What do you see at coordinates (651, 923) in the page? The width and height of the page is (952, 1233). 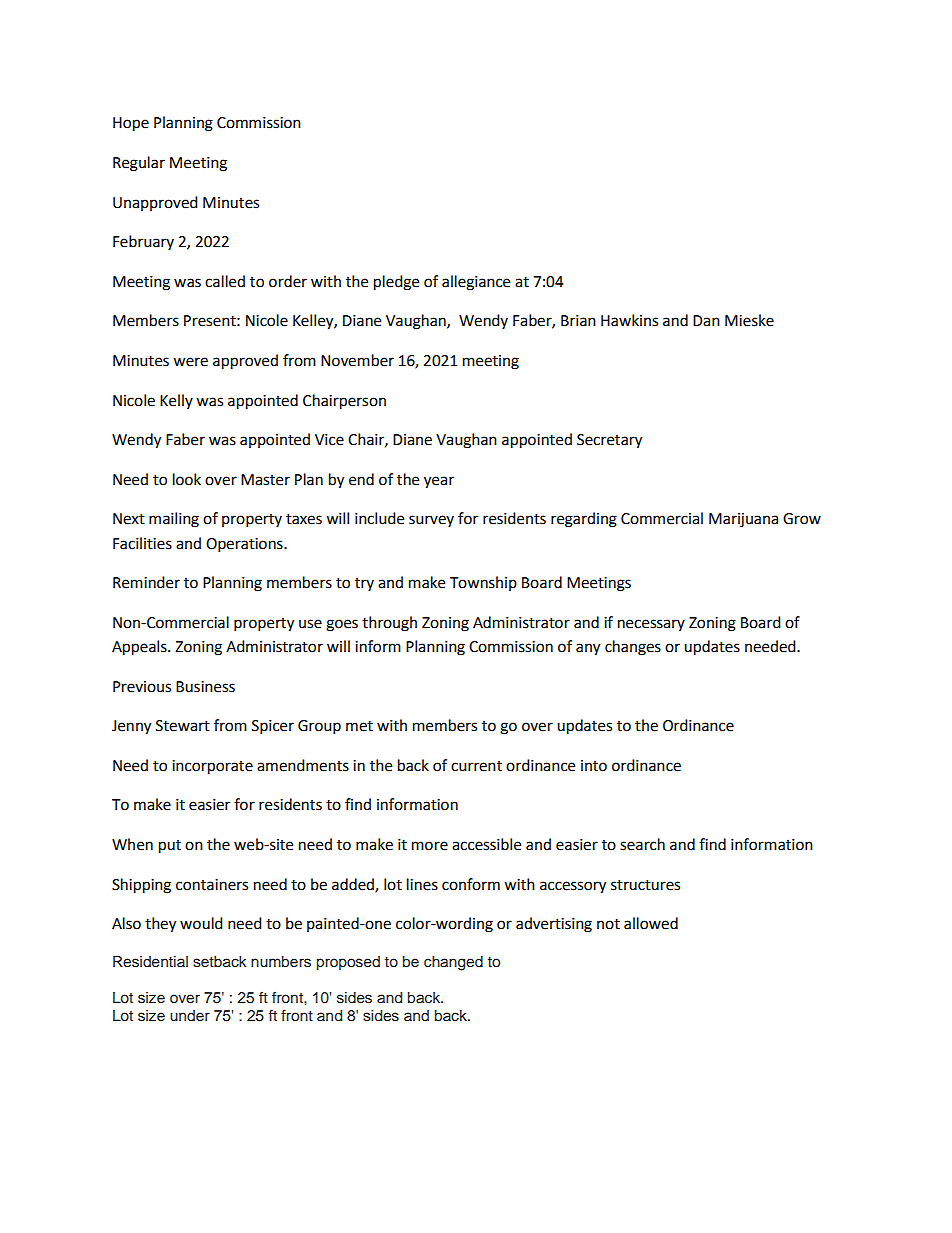 I see `allowed` at bounding box center [651, 923].
